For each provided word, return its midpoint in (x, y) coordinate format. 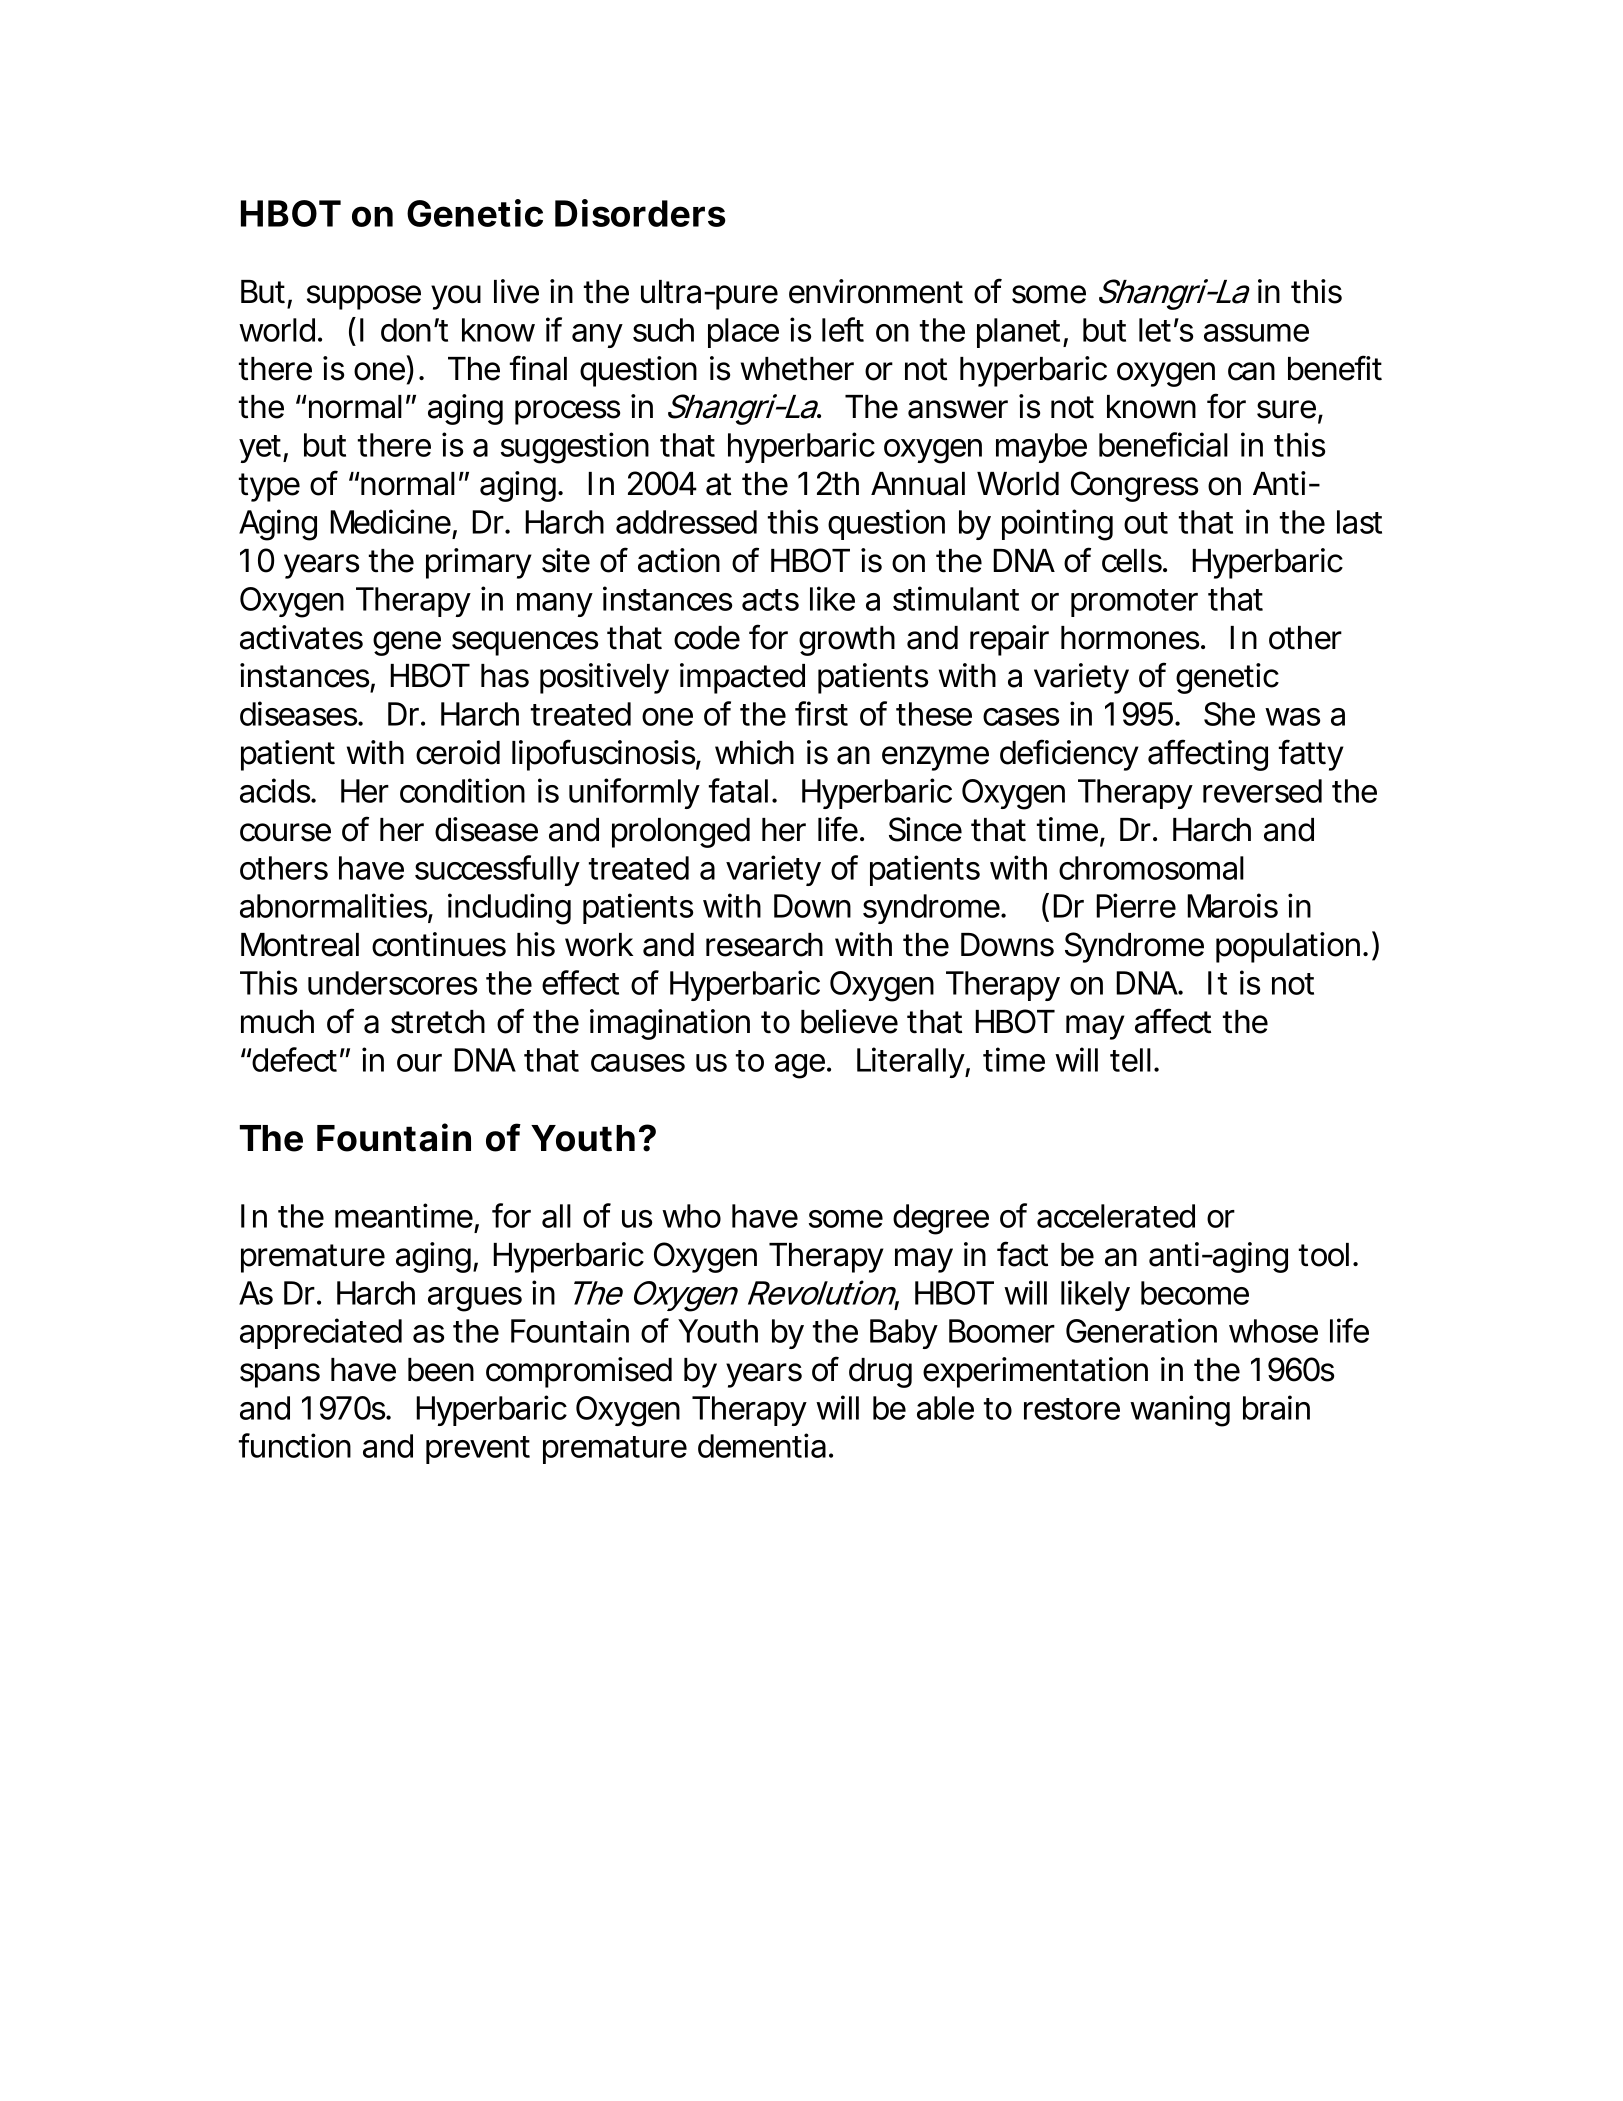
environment (876, 291)
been (441, 1370)
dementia (762, 1445)
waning (1180, 1411)
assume (1256, 333)
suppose (364, 297)
